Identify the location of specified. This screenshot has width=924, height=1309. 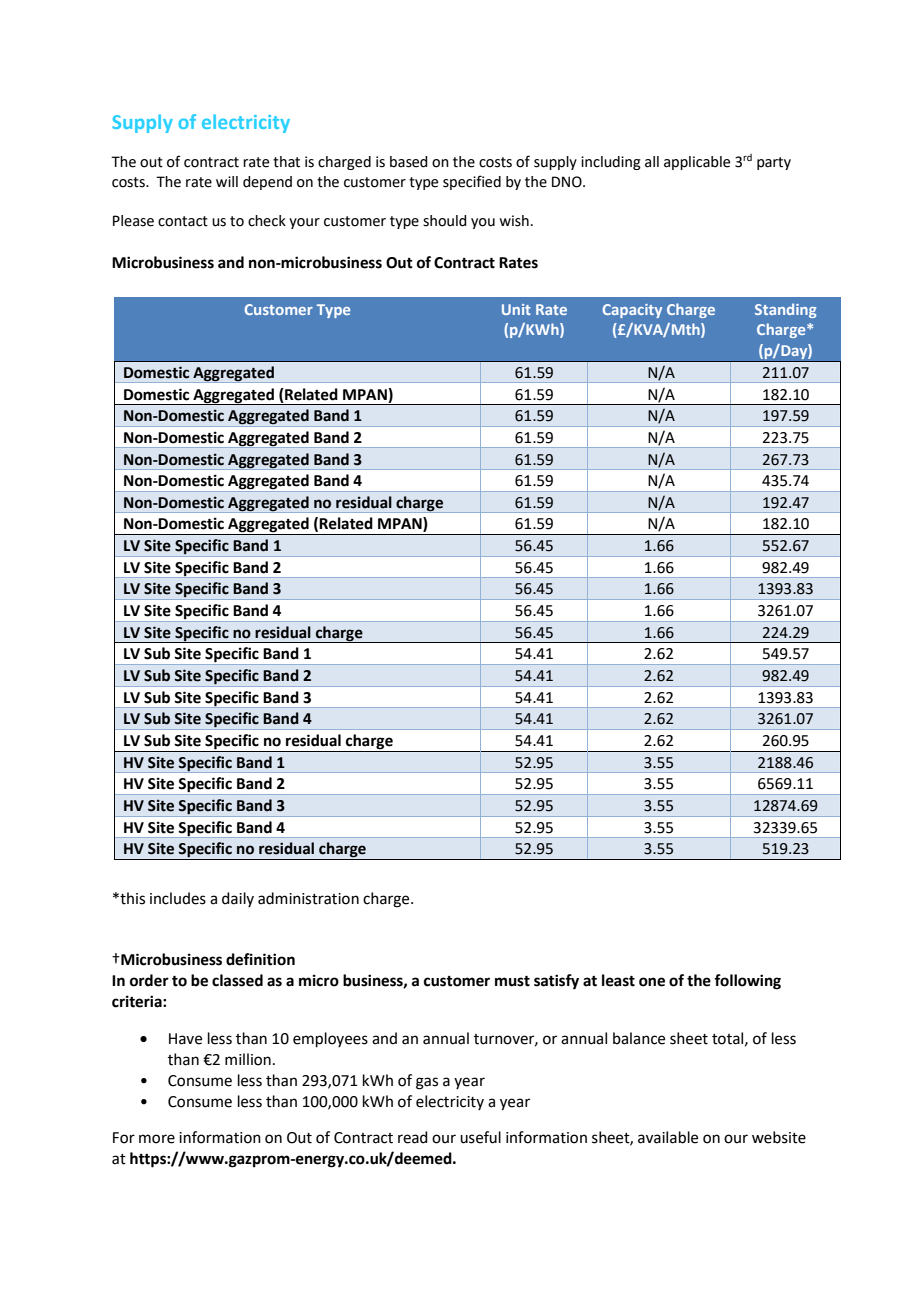
(472, 182).
